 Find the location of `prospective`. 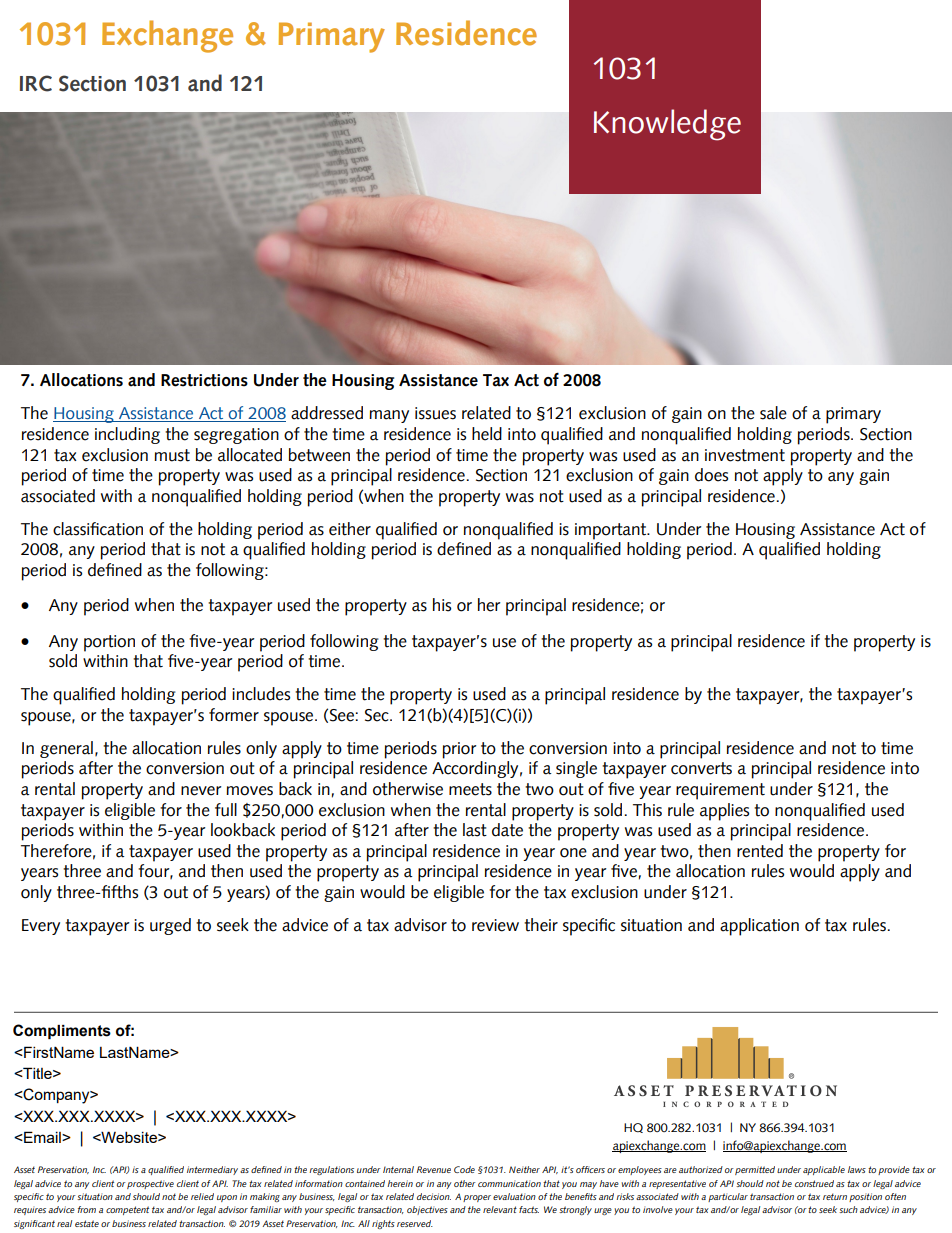

prospective is located at coordinates (150, 1184).
